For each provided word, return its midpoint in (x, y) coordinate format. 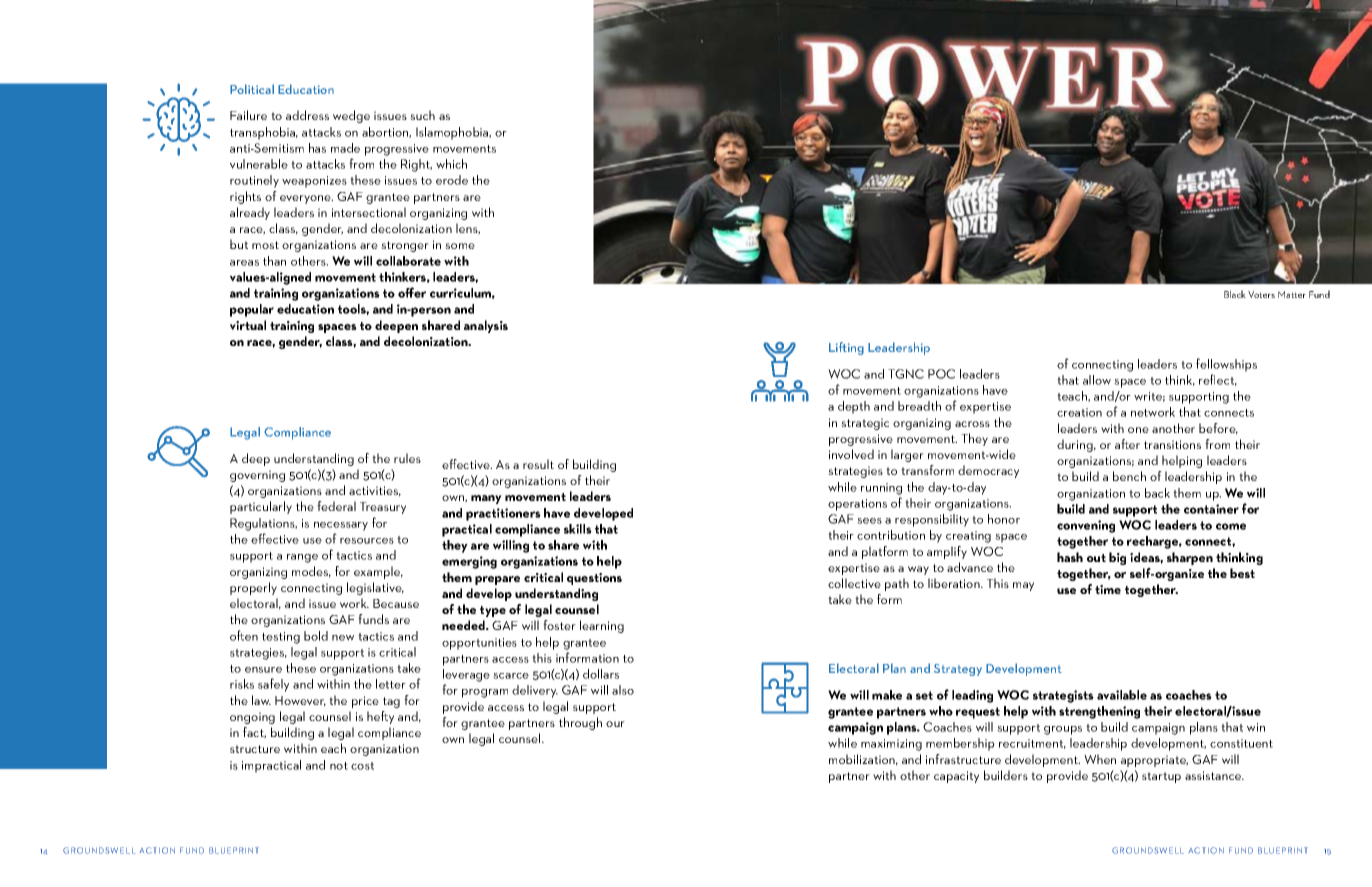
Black (1235, 294)
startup (1161, 777)
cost (362, 766)
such (422, 115)
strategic (865, 424)
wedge (351, 116)
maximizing (891, 745)
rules (407, 458)
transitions (1172, 444)
